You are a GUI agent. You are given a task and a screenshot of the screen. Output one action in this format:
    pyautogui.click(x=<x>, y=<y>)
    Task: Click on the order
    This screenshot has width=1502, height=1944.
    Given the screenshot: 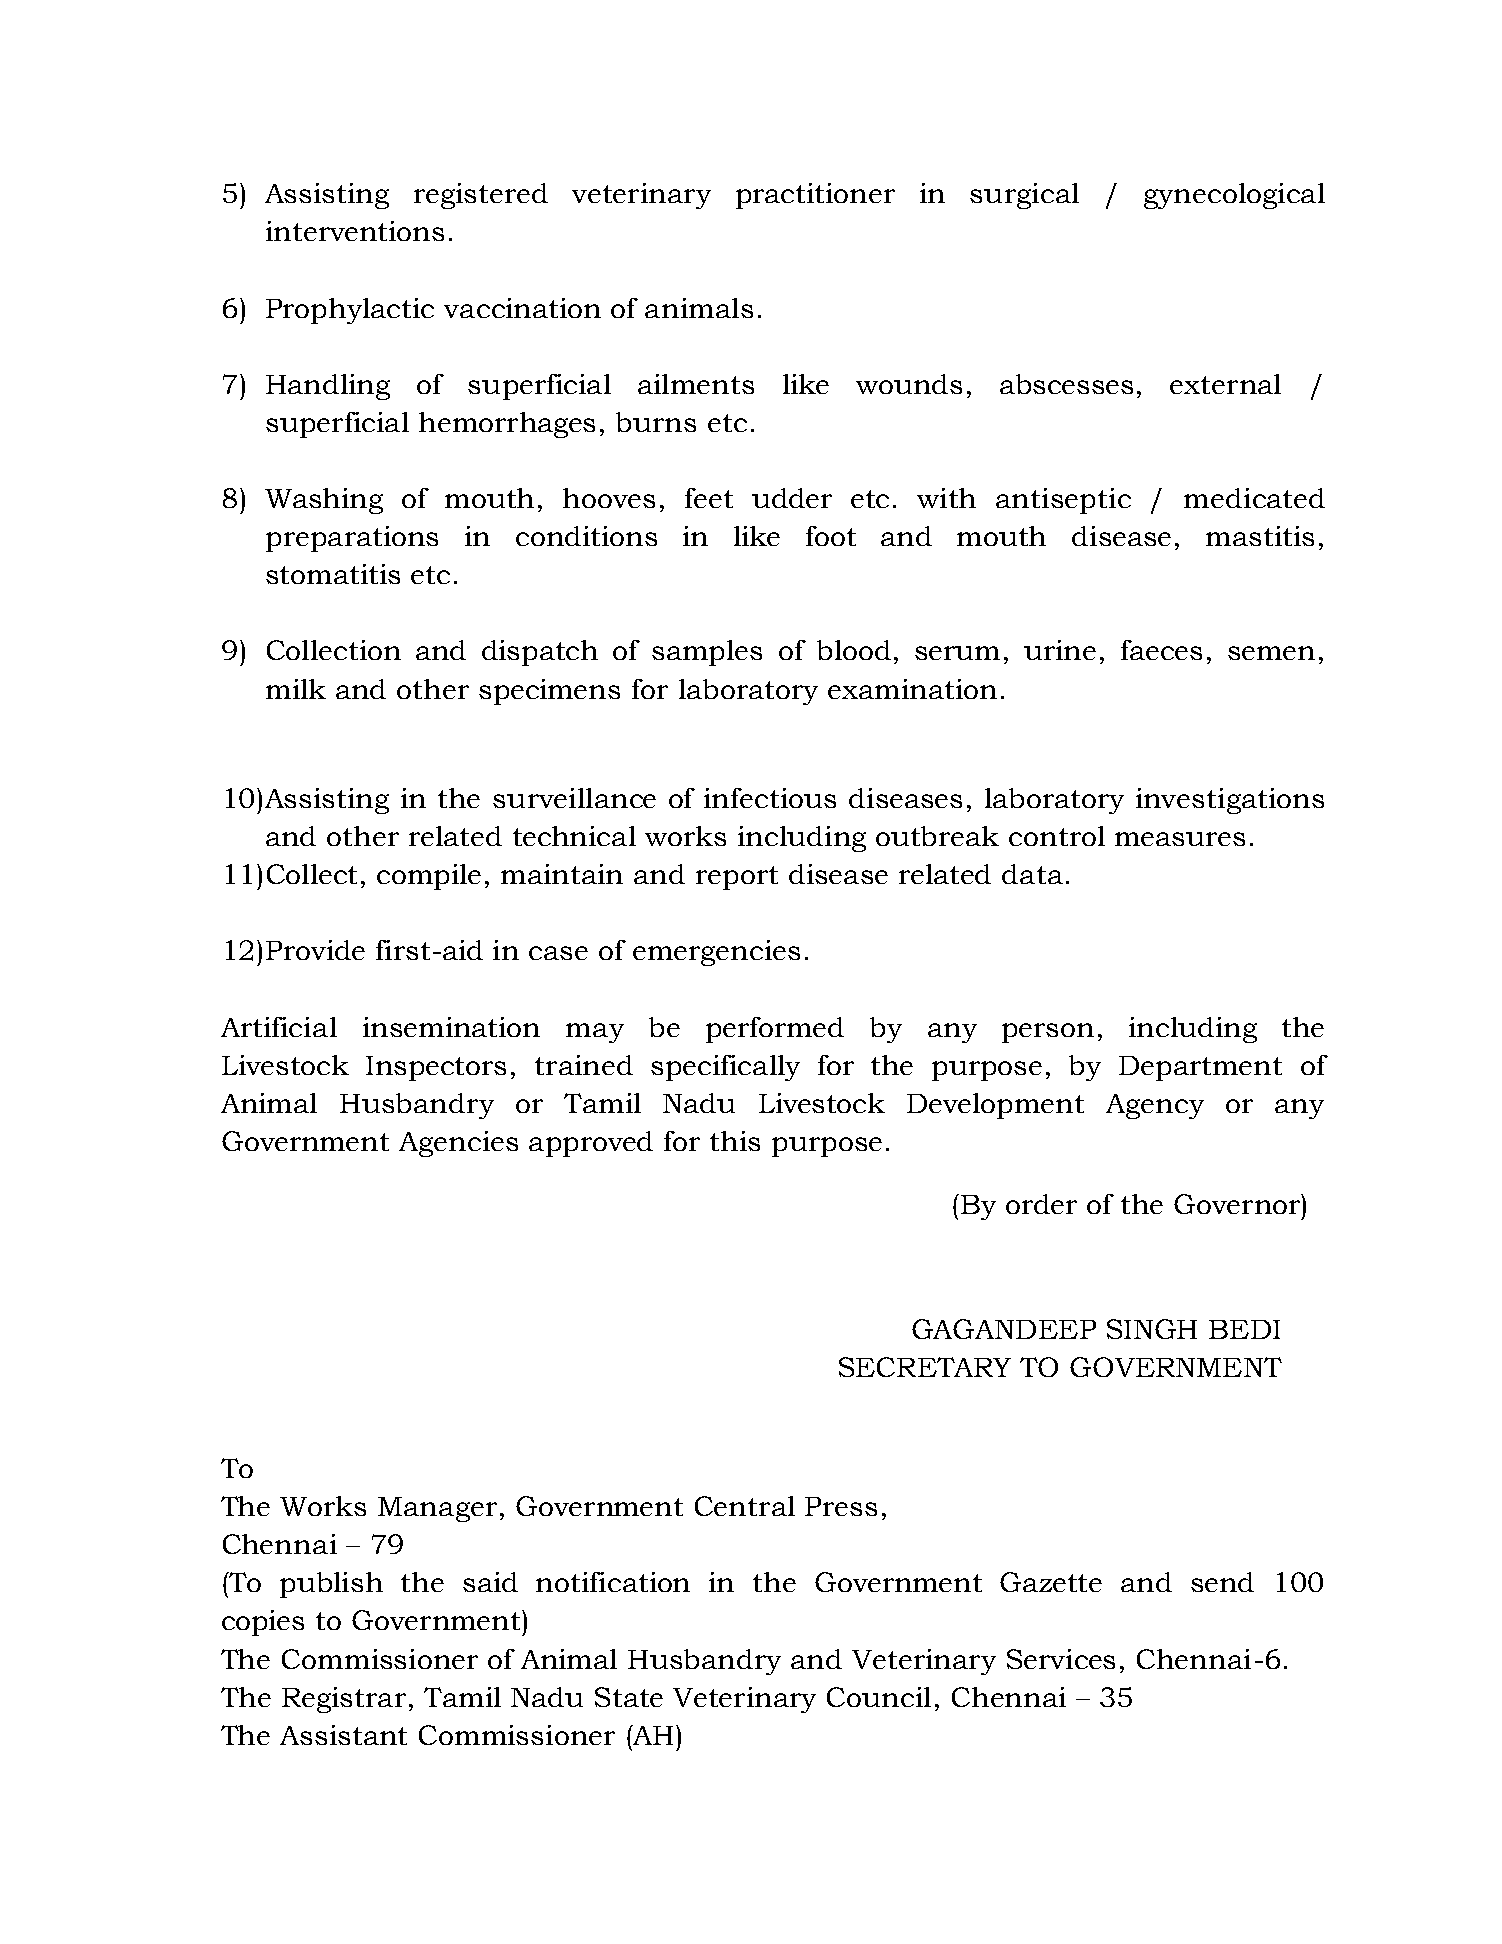 What is the action you would take?
    pyautogui.click(x=1041, y=1204)
